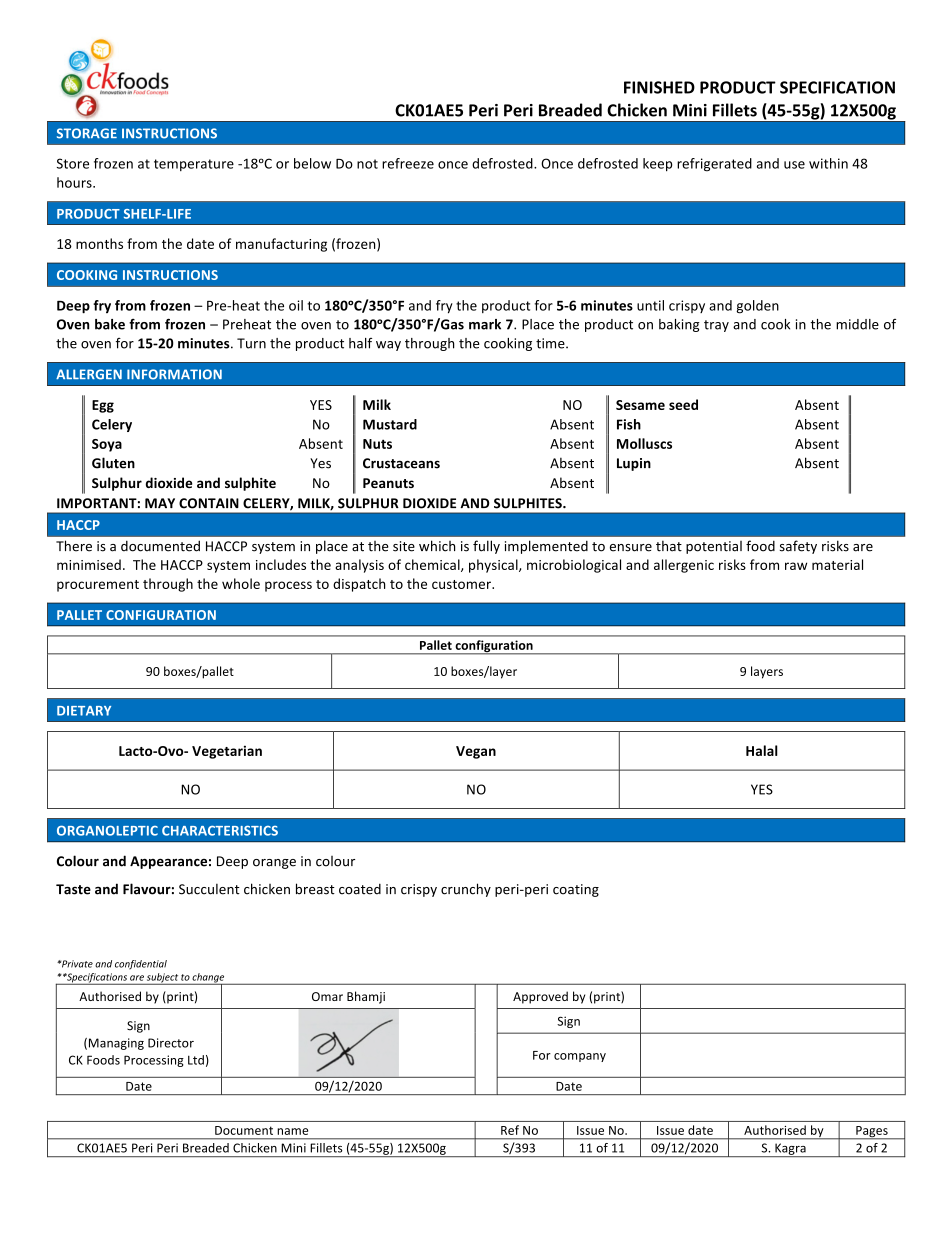 This screenshot has height=1233, width=952. What do you see at coordinates (98, 586) in the screenshot?
I see `procurement` at bounding box center [98, 586].
